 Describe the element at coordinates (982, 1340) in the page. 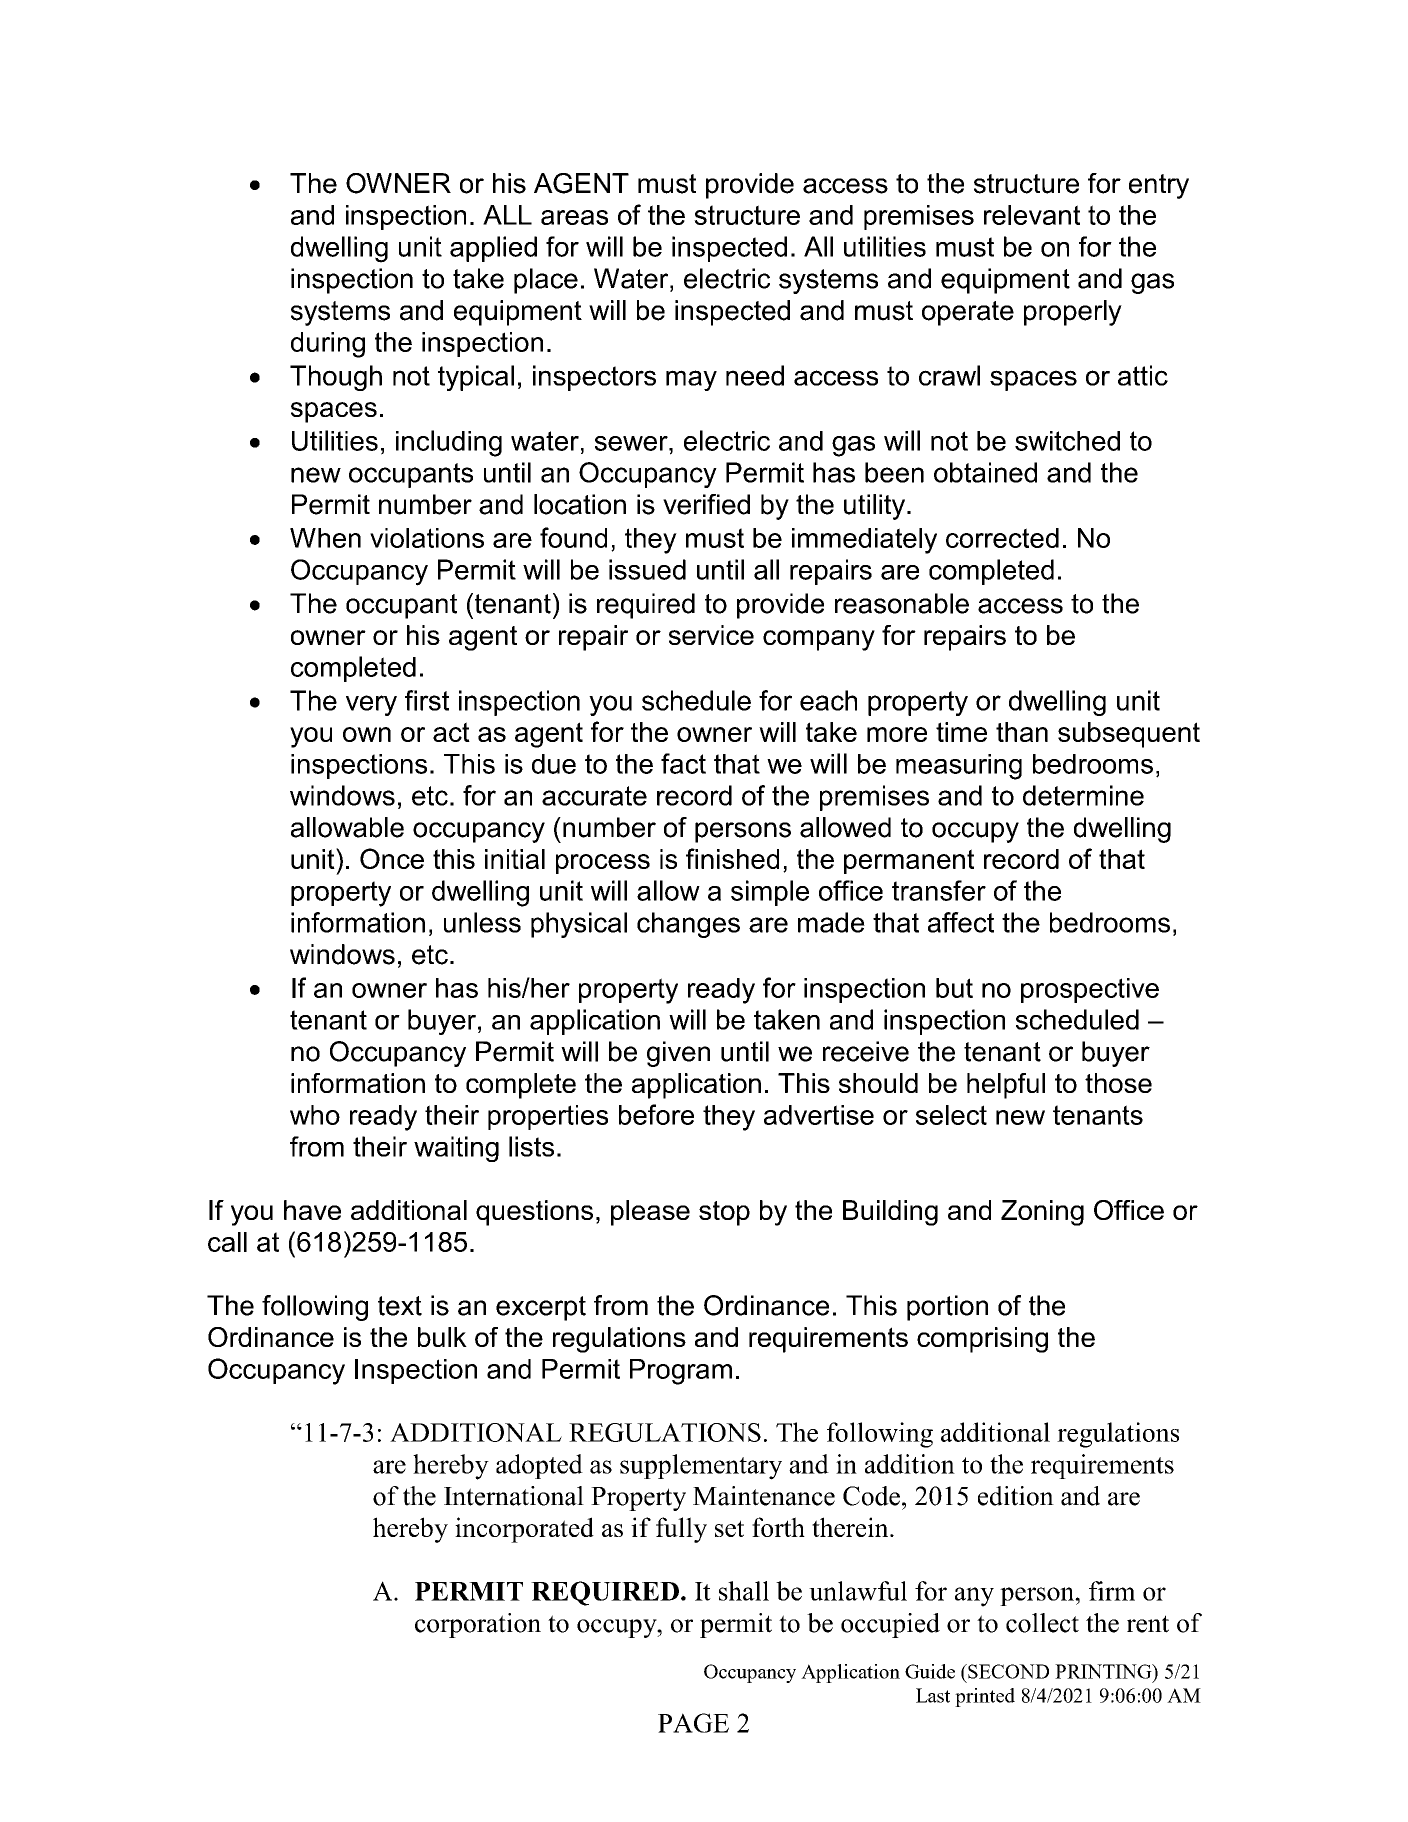

I see `comprising` at that location.
